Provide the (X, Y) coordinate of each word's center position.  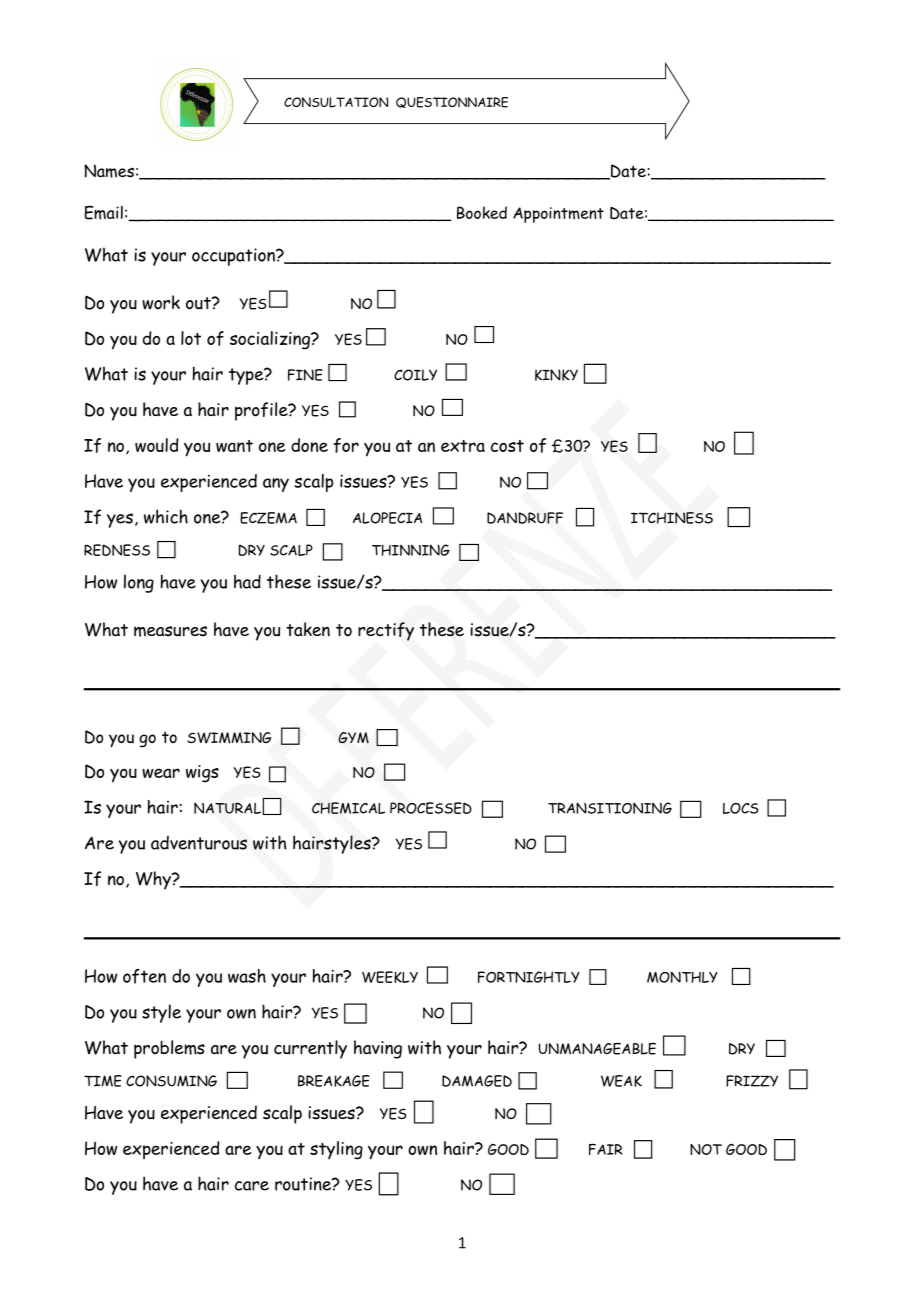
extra (463, 446)
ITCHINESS (672, 518)
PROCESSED (431, 808)
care (252, 1186)
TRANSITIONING (610, 808)
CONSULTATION (336, 102)
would (157, 445)
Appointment (558, 215)
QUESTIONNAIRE (452, 102)
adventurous (199, 843)
